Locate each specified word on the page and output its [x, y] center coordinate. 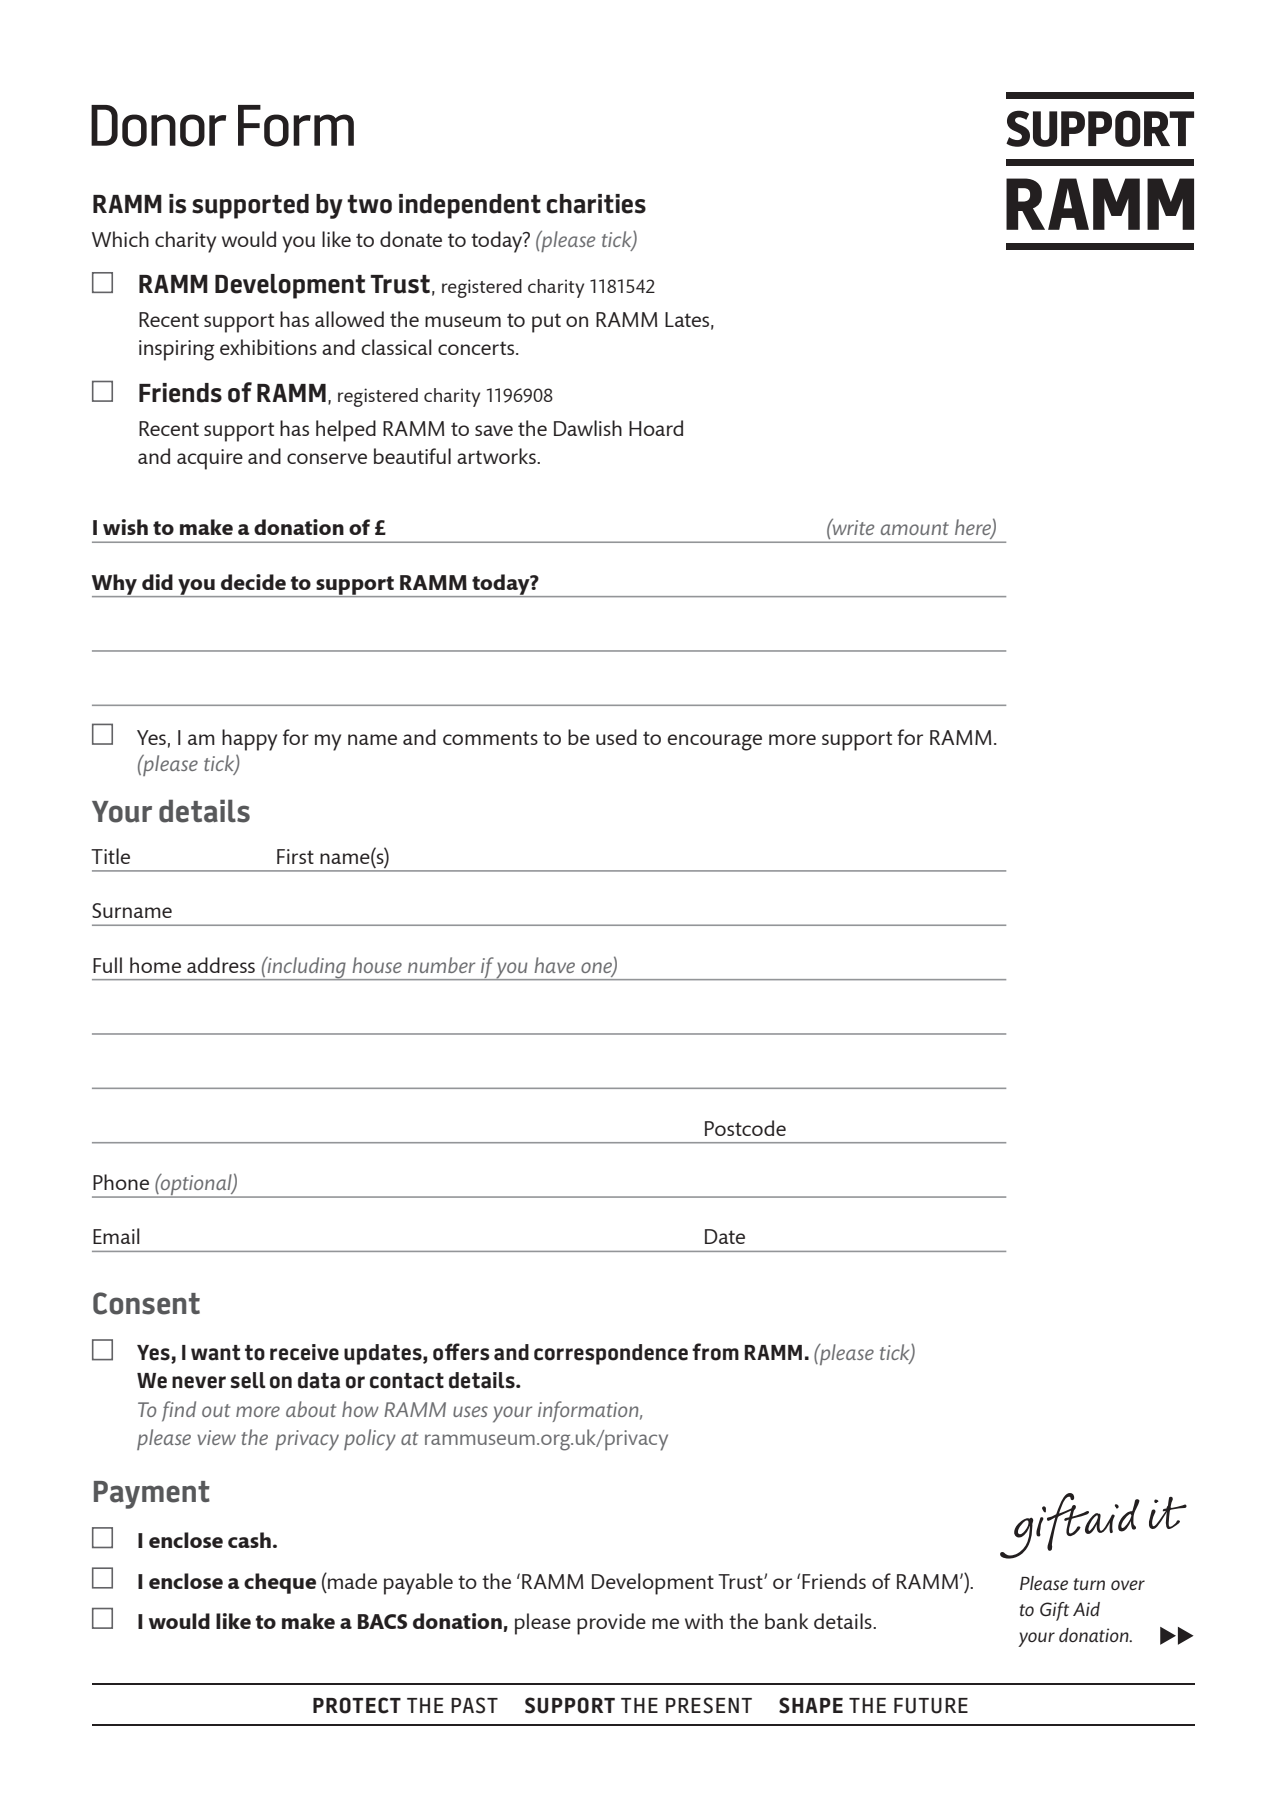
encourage [715, 742]
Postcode [745, 1128]
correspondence [611, 1354]
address [221, 965]
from [715, 1352]
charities [596, 204]
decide [253, 582]
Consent [146, 1303]
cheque [280, 1583]
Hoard [656, 428]
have [554, 965]
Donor [158, 126]
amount [915, 528]
